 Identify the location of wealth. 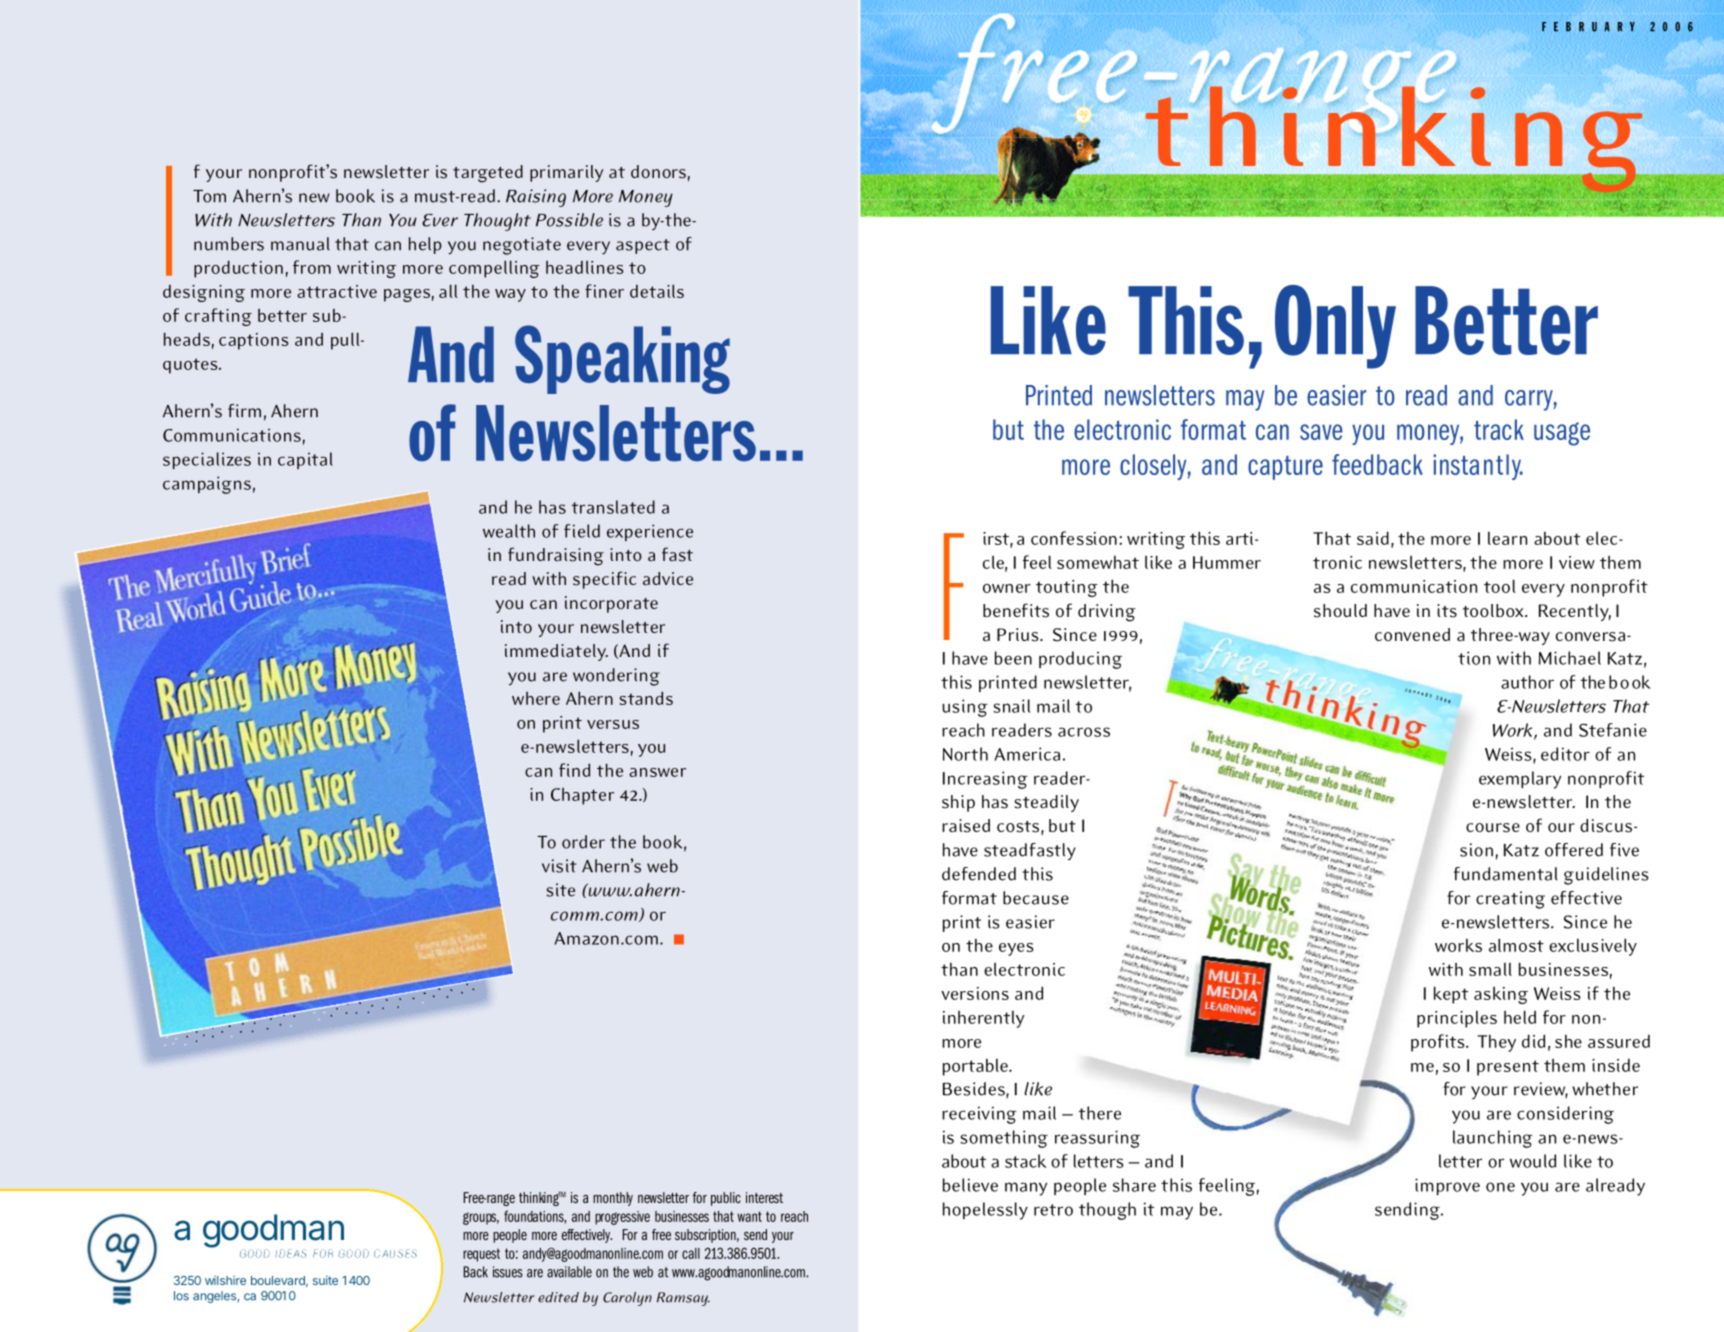
(509, 531).
